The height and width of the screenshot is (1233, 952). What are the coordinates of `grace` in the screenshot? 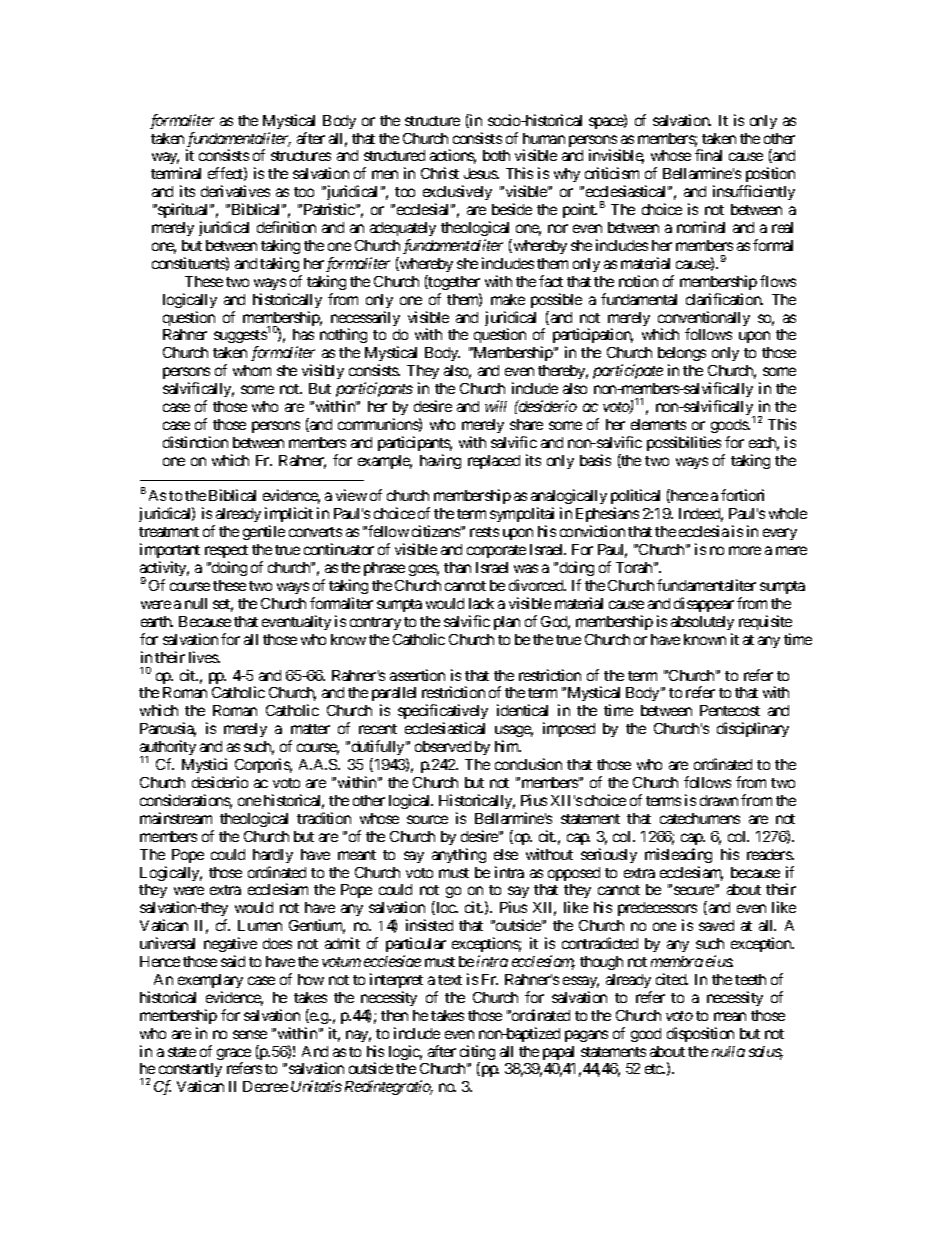 It's located at (234, 1055).
